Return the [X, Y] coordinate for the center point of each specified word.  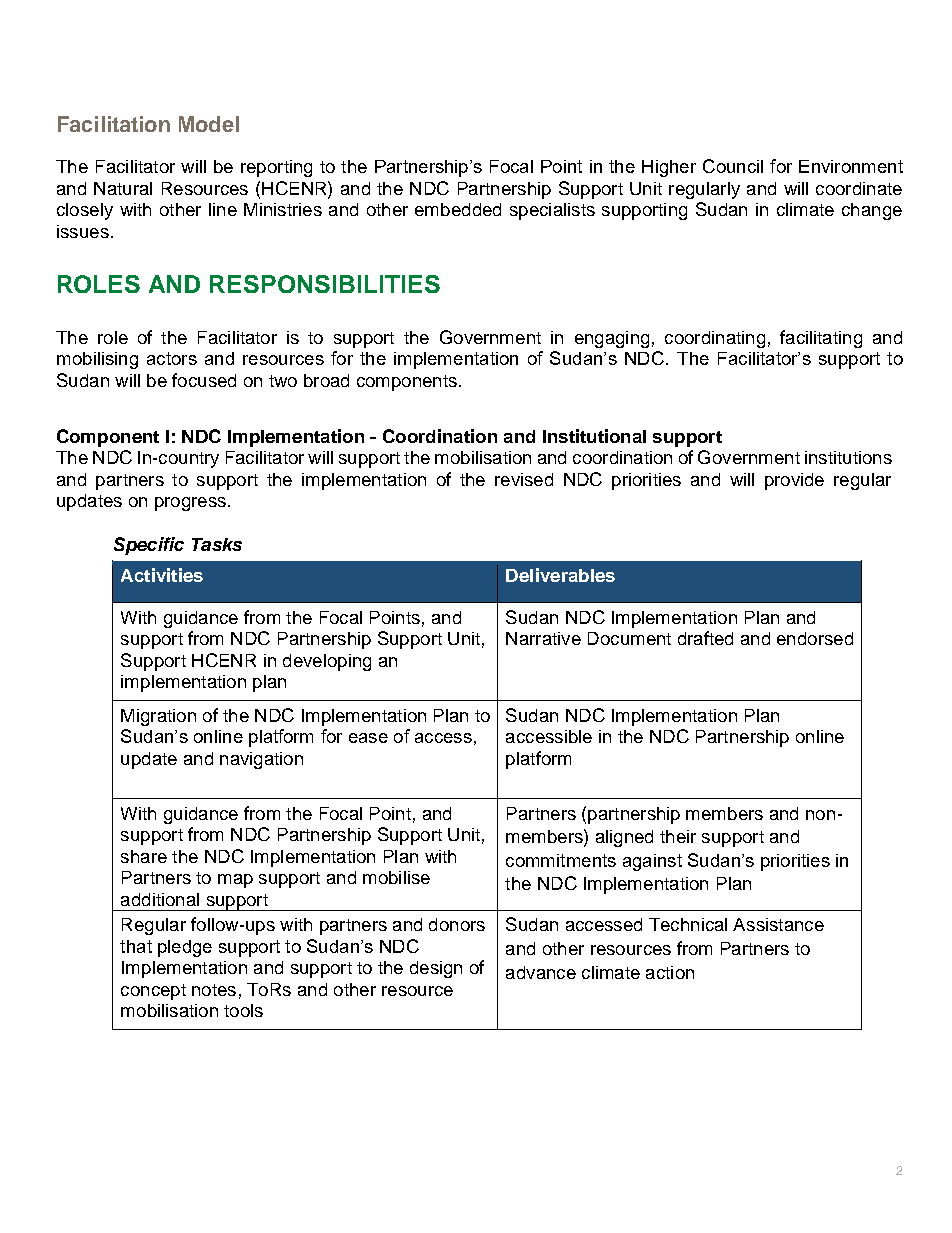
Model [209, 124]
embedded [458, 209]
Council [733, 166]
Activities [162, 575]
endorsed [815, 638]
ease [368, 738]
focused [204, 380]
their [678, 836]
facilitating [821, 339]
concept [153, 992]
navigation [261, 760]
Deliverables [560, 575]
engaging [612, 339]
